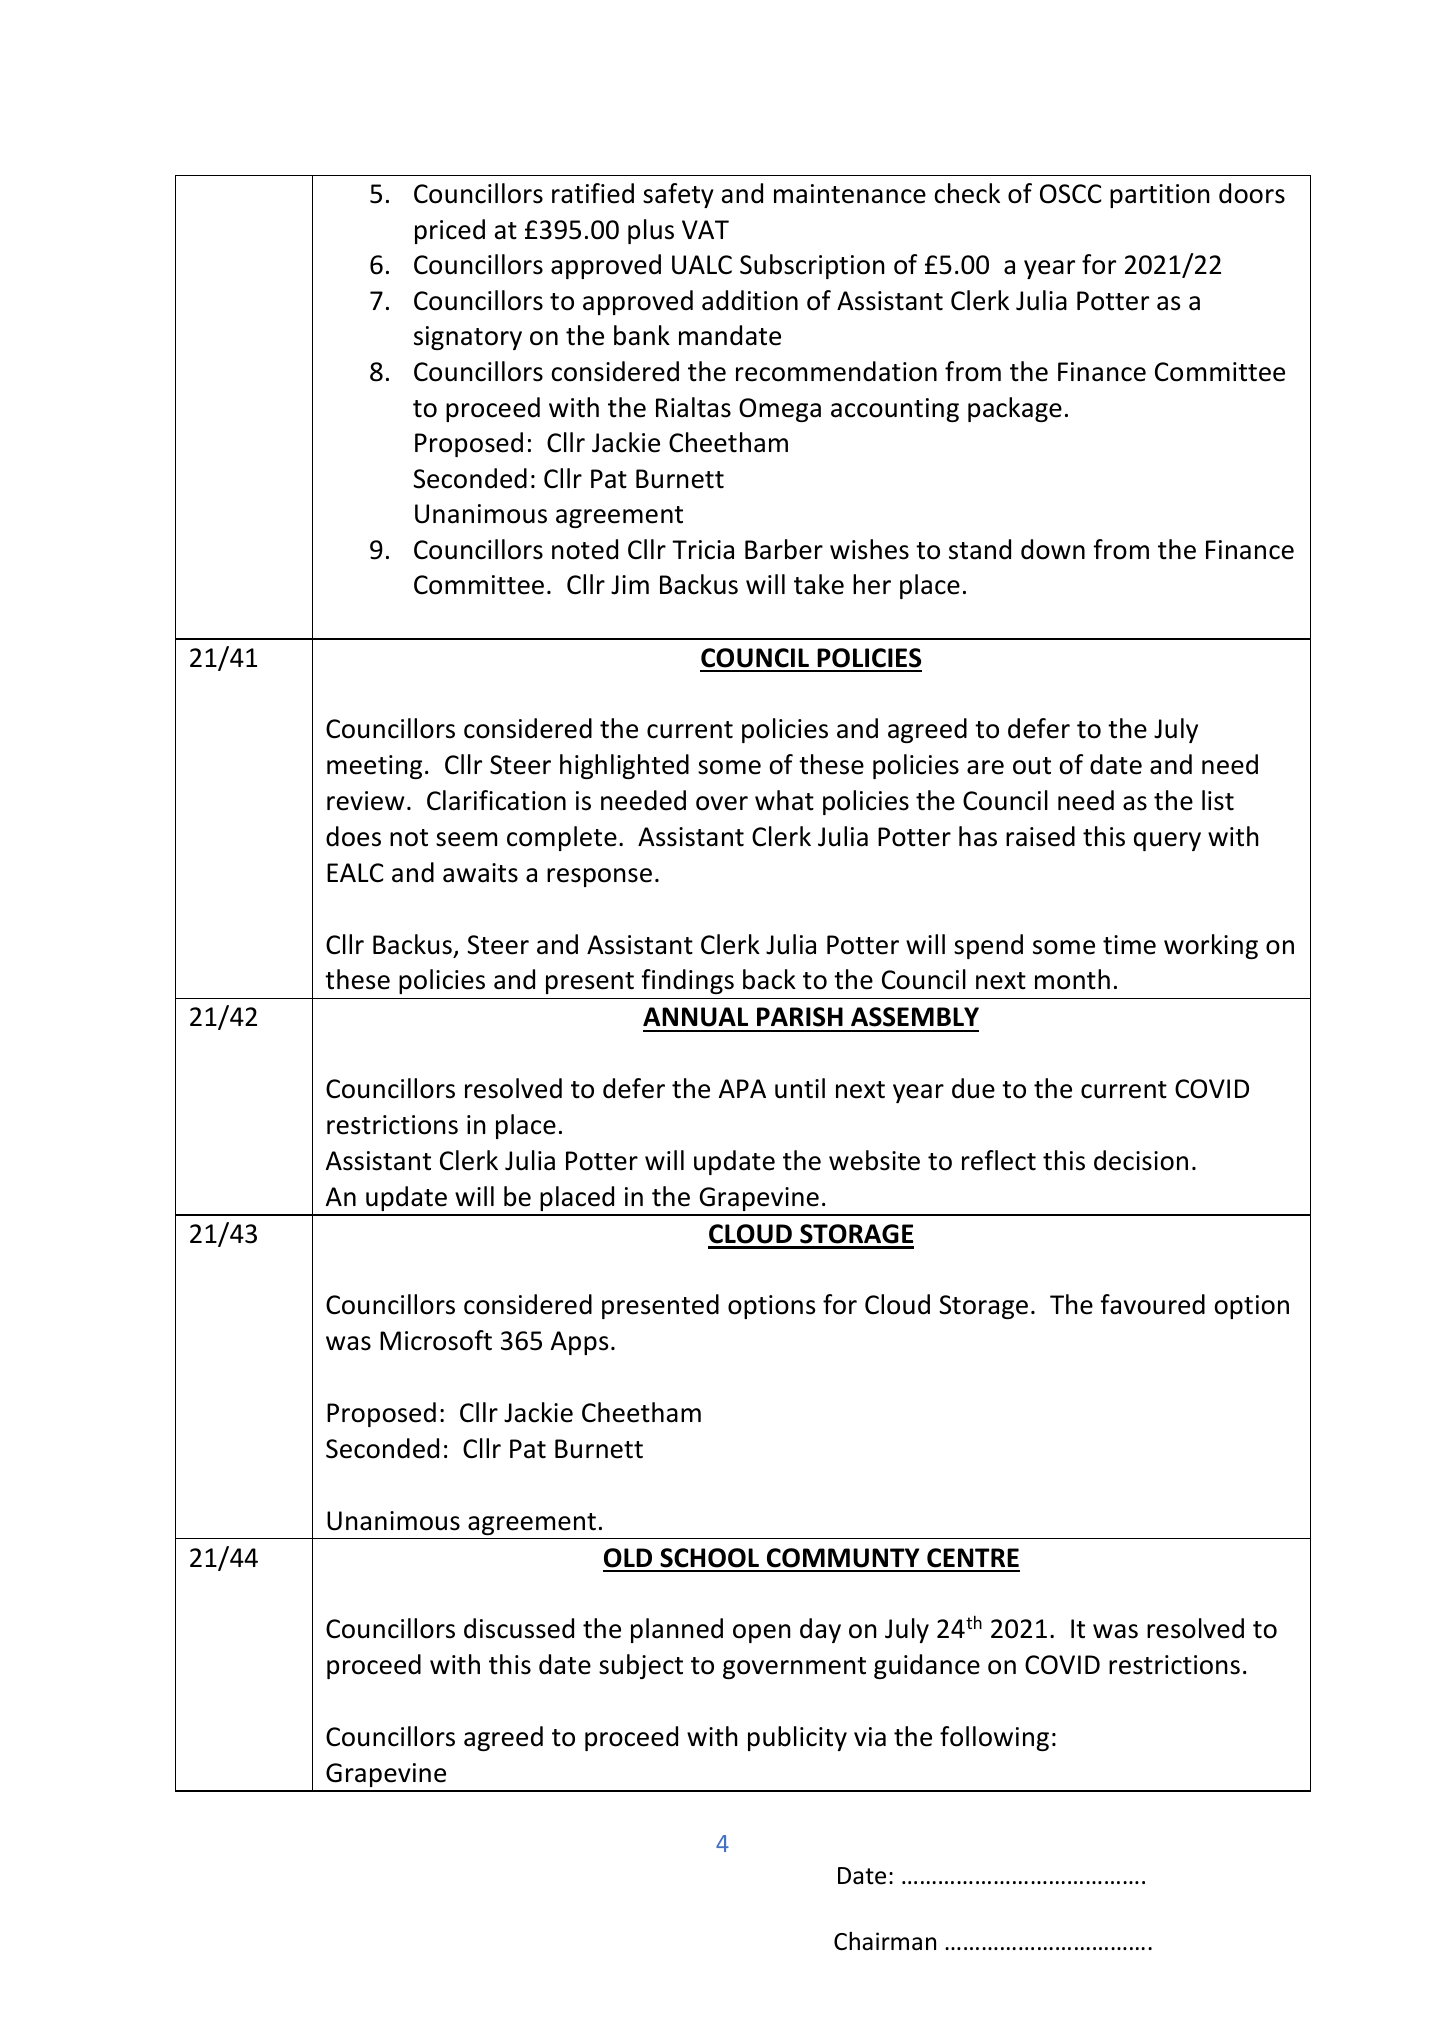 The image size is (1445, 2043). Describe the element at coordinates (874, 1160) in the screenshot. I see `website` at that location.
